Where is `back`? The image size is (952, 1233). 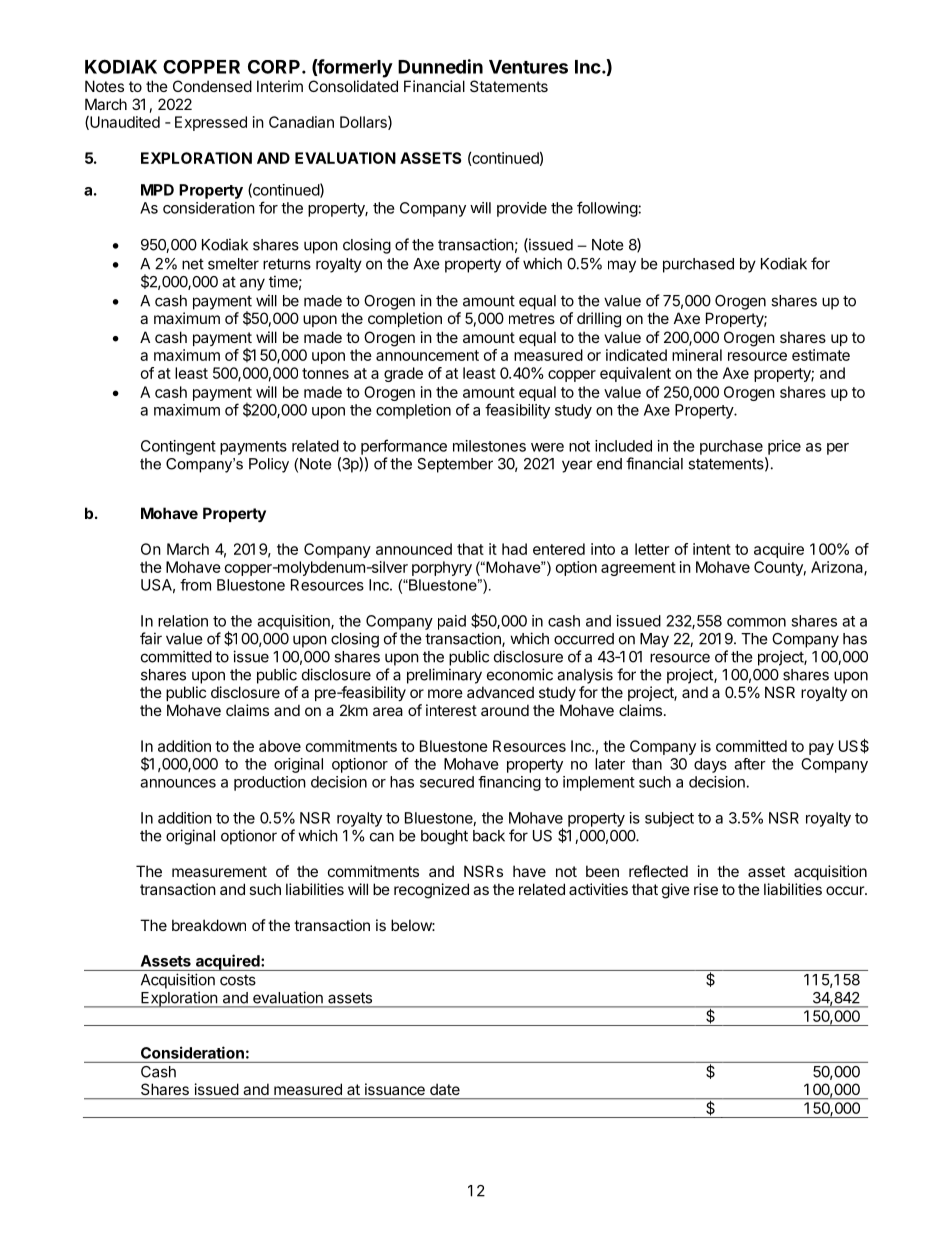
back is located at coordinates (489, 836).
